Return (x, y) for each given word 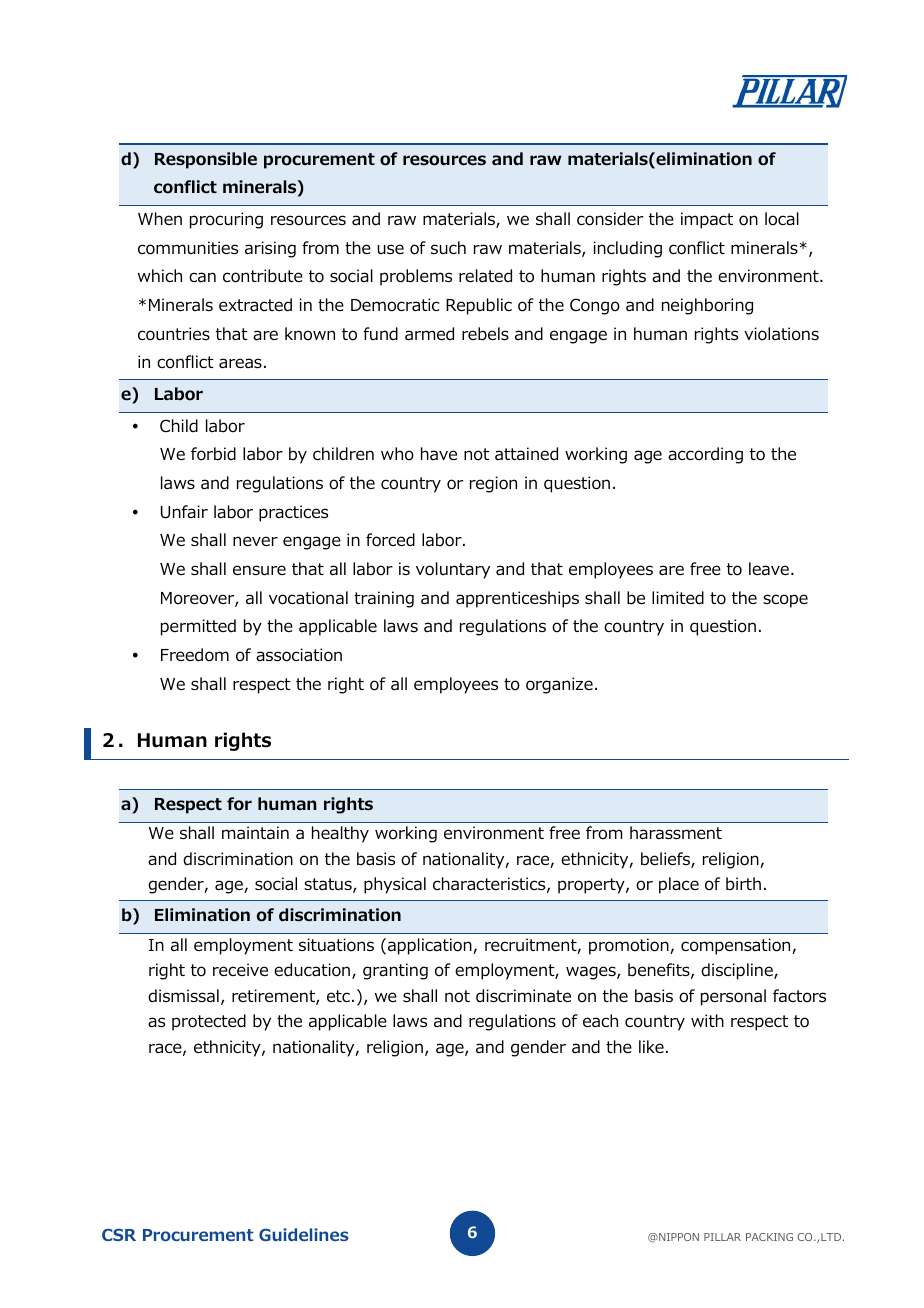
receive (240, 969)
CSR (119, 1235)
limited (678, 598)
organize (559, 685)
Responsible (206, 160)
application (431, 946)
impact (707, 220)
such (448, 248)
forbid (213, 454)
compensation (737, 946)
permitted (198, 627)
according (705, 455)
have (439, 453)
